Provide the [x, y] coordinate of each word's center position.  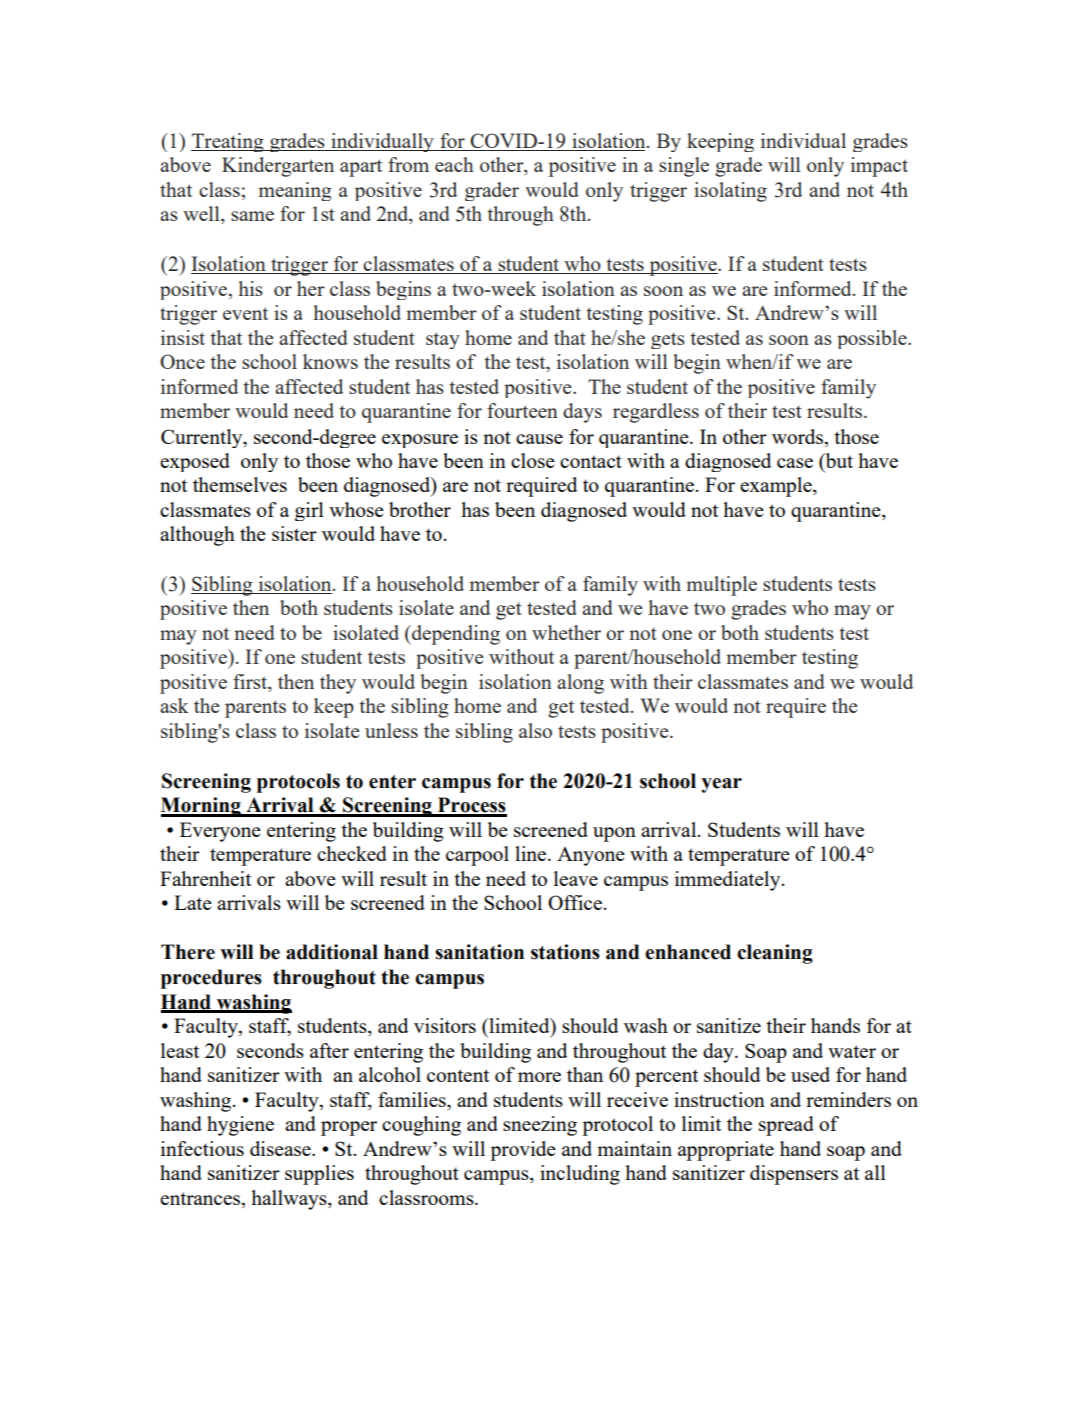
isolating [730, 192]
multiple [722, 586]
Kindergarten [278, 167]
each [454, 164]
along [580, 684]
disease [281, 1148]
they [338, 684]
